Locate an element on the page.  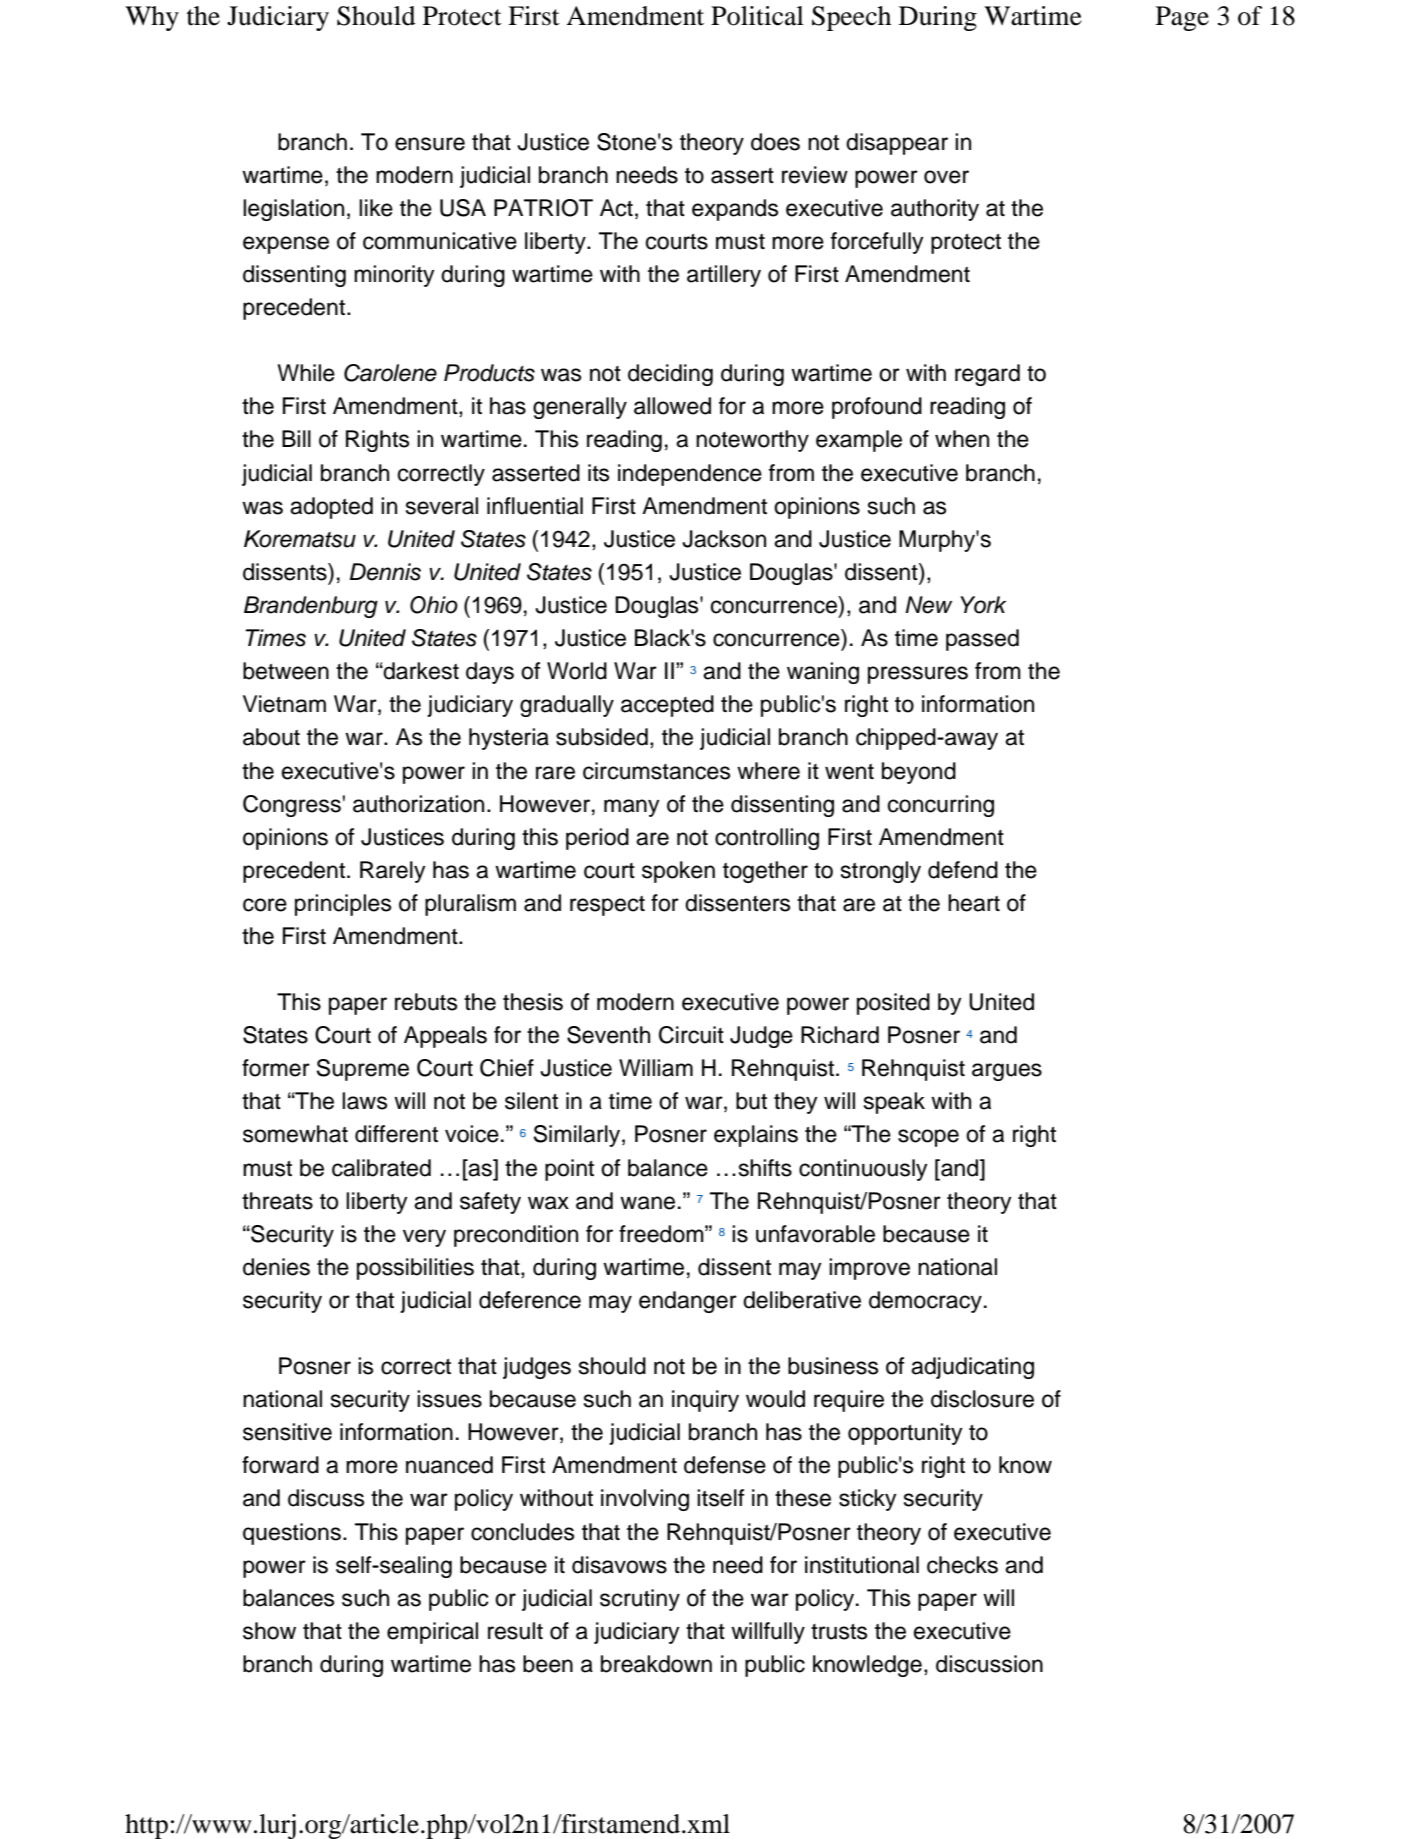
former is located at coordinates (276, 1068).
